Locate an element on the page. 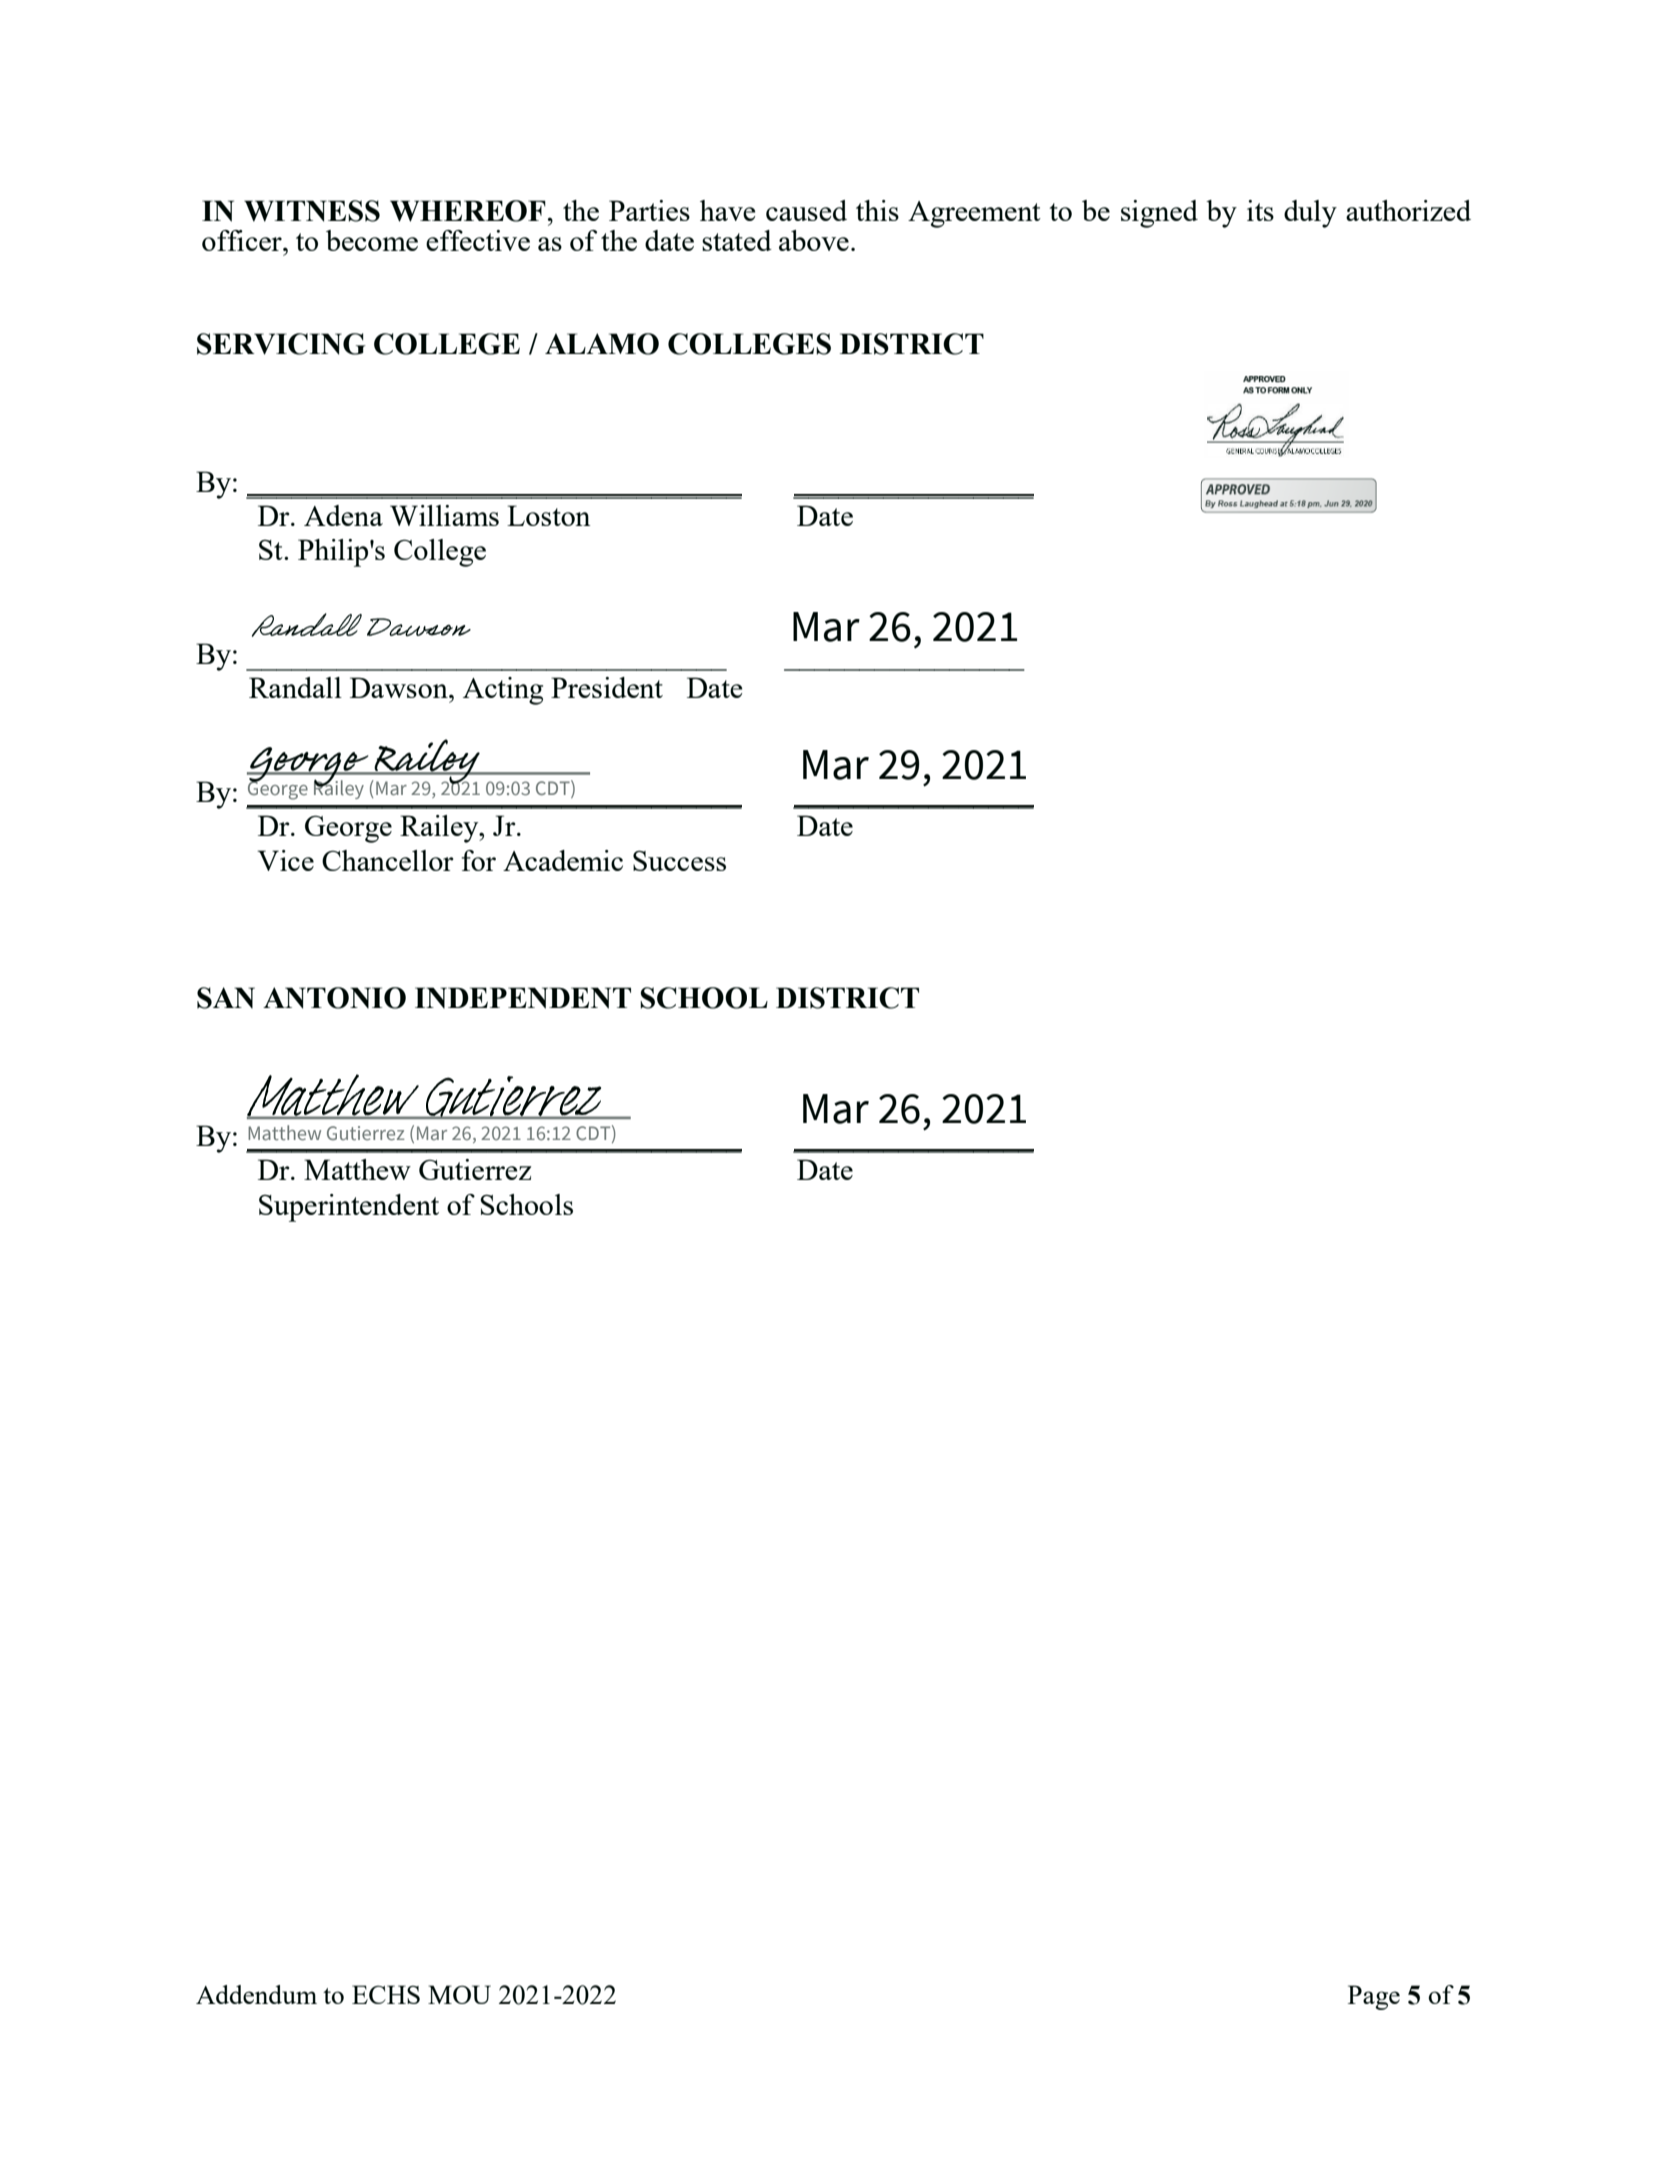 The image size is (1667, 2157). Success is located at coordinates (679, 860).
